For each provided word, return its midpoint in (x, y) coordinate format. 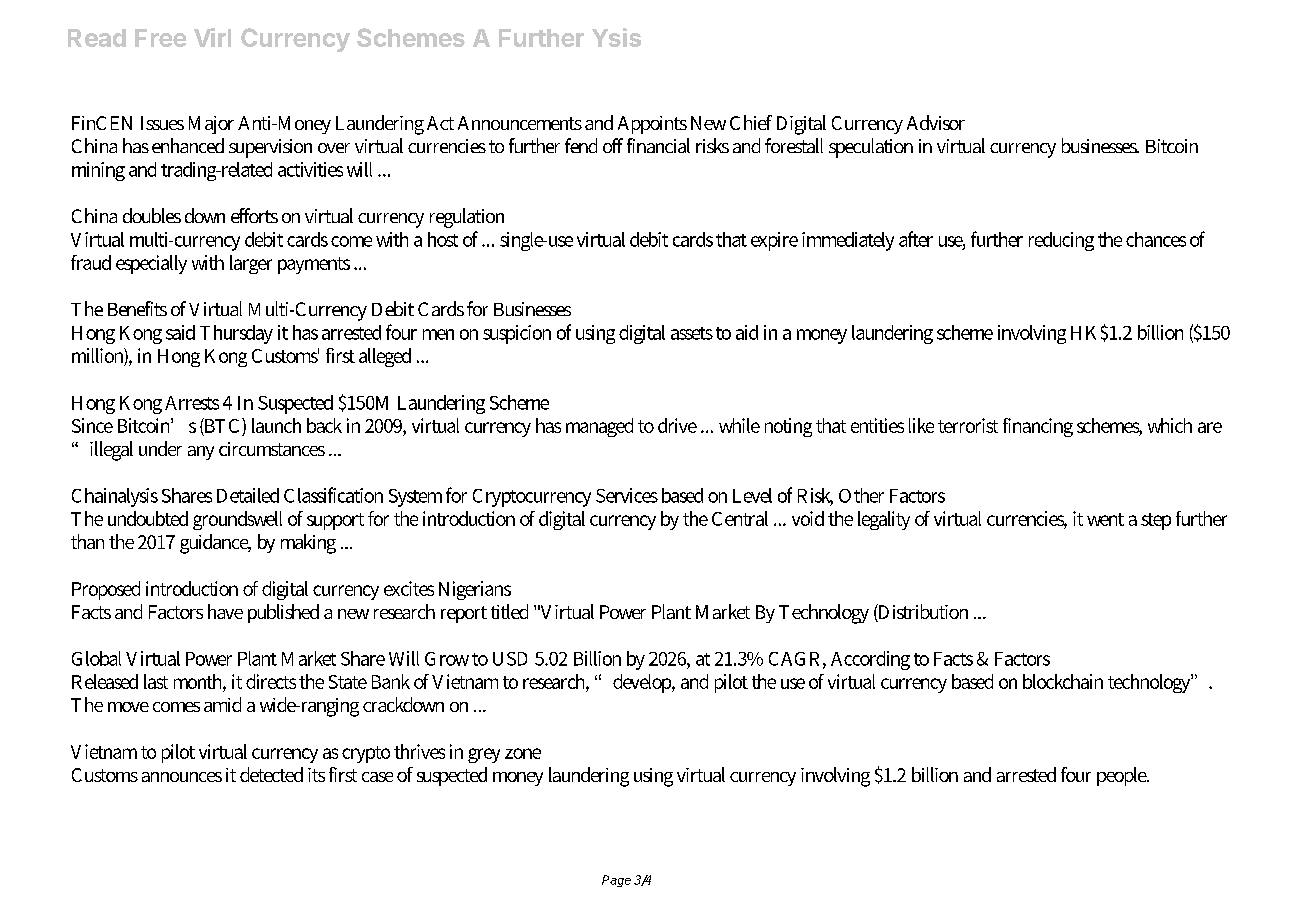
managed (599, 427)
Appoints (652, 125)
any (201, 453)
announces (182, 777)
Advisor (936, 122)
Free (160, 38)
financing (1038, 427)
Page (616, 881)
